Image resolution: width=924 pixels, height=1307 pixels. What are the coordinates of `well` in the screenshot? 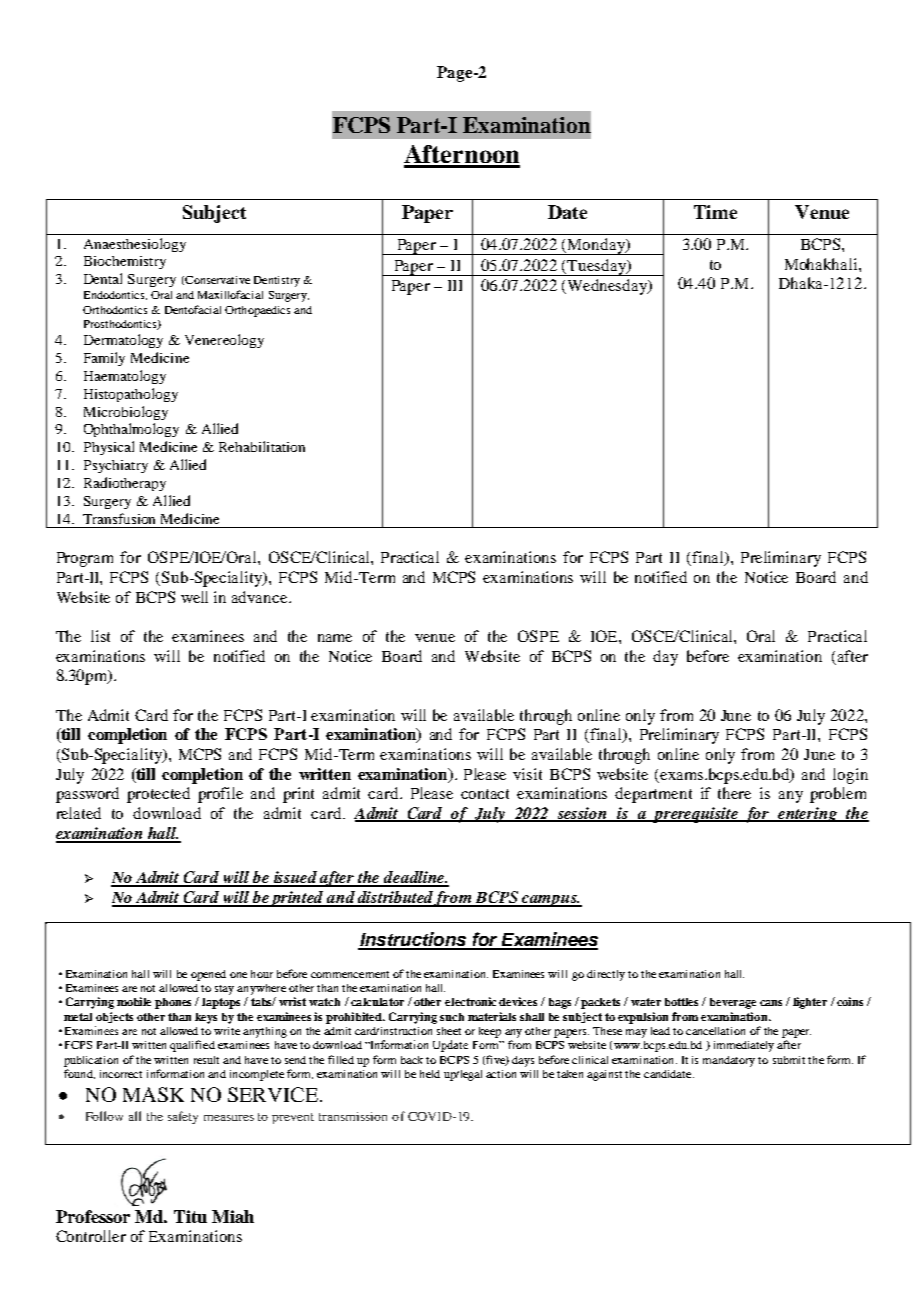 It's located at (194, 597).
